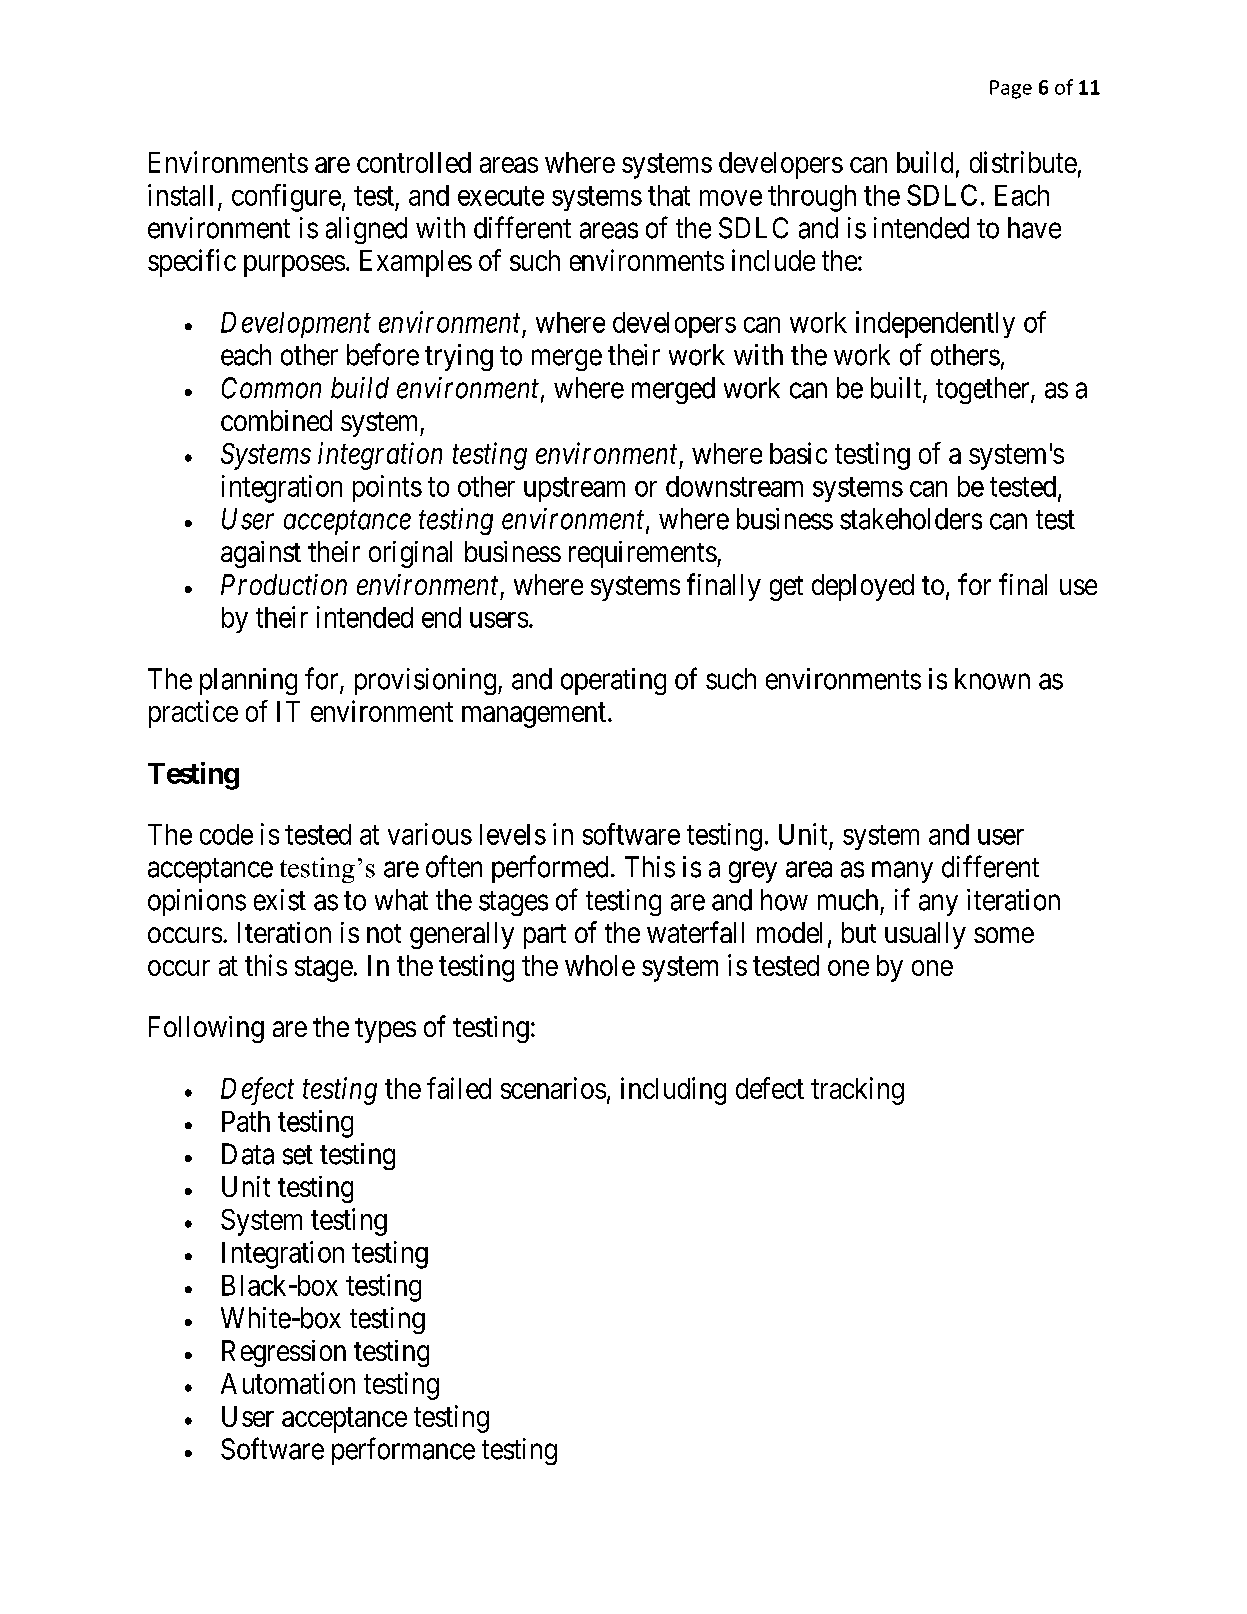  I want to click on stakeholders, so click(911, 519).
